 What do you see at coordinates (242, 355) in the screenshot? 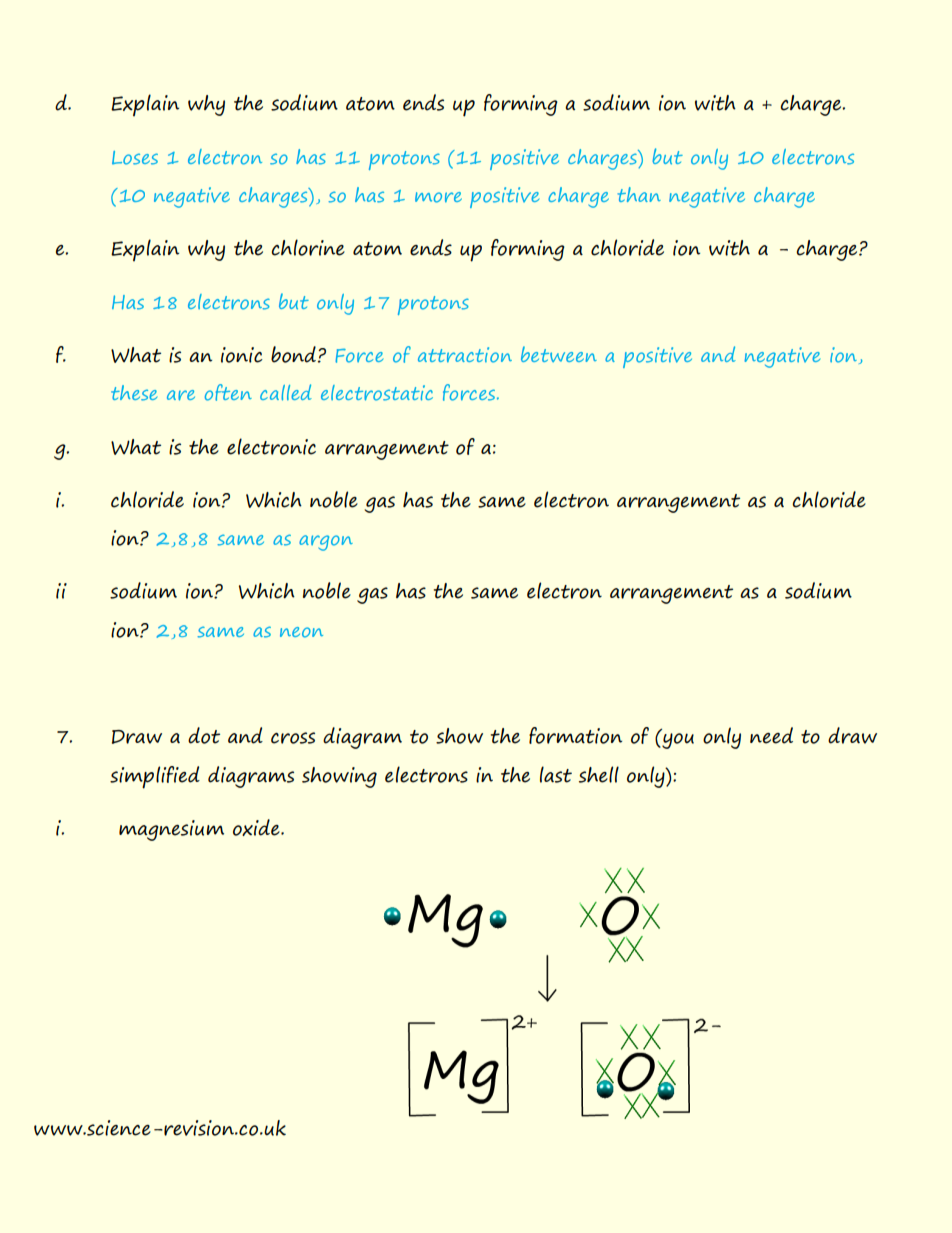
I see `ionic` at bounding box center [242, 355].
